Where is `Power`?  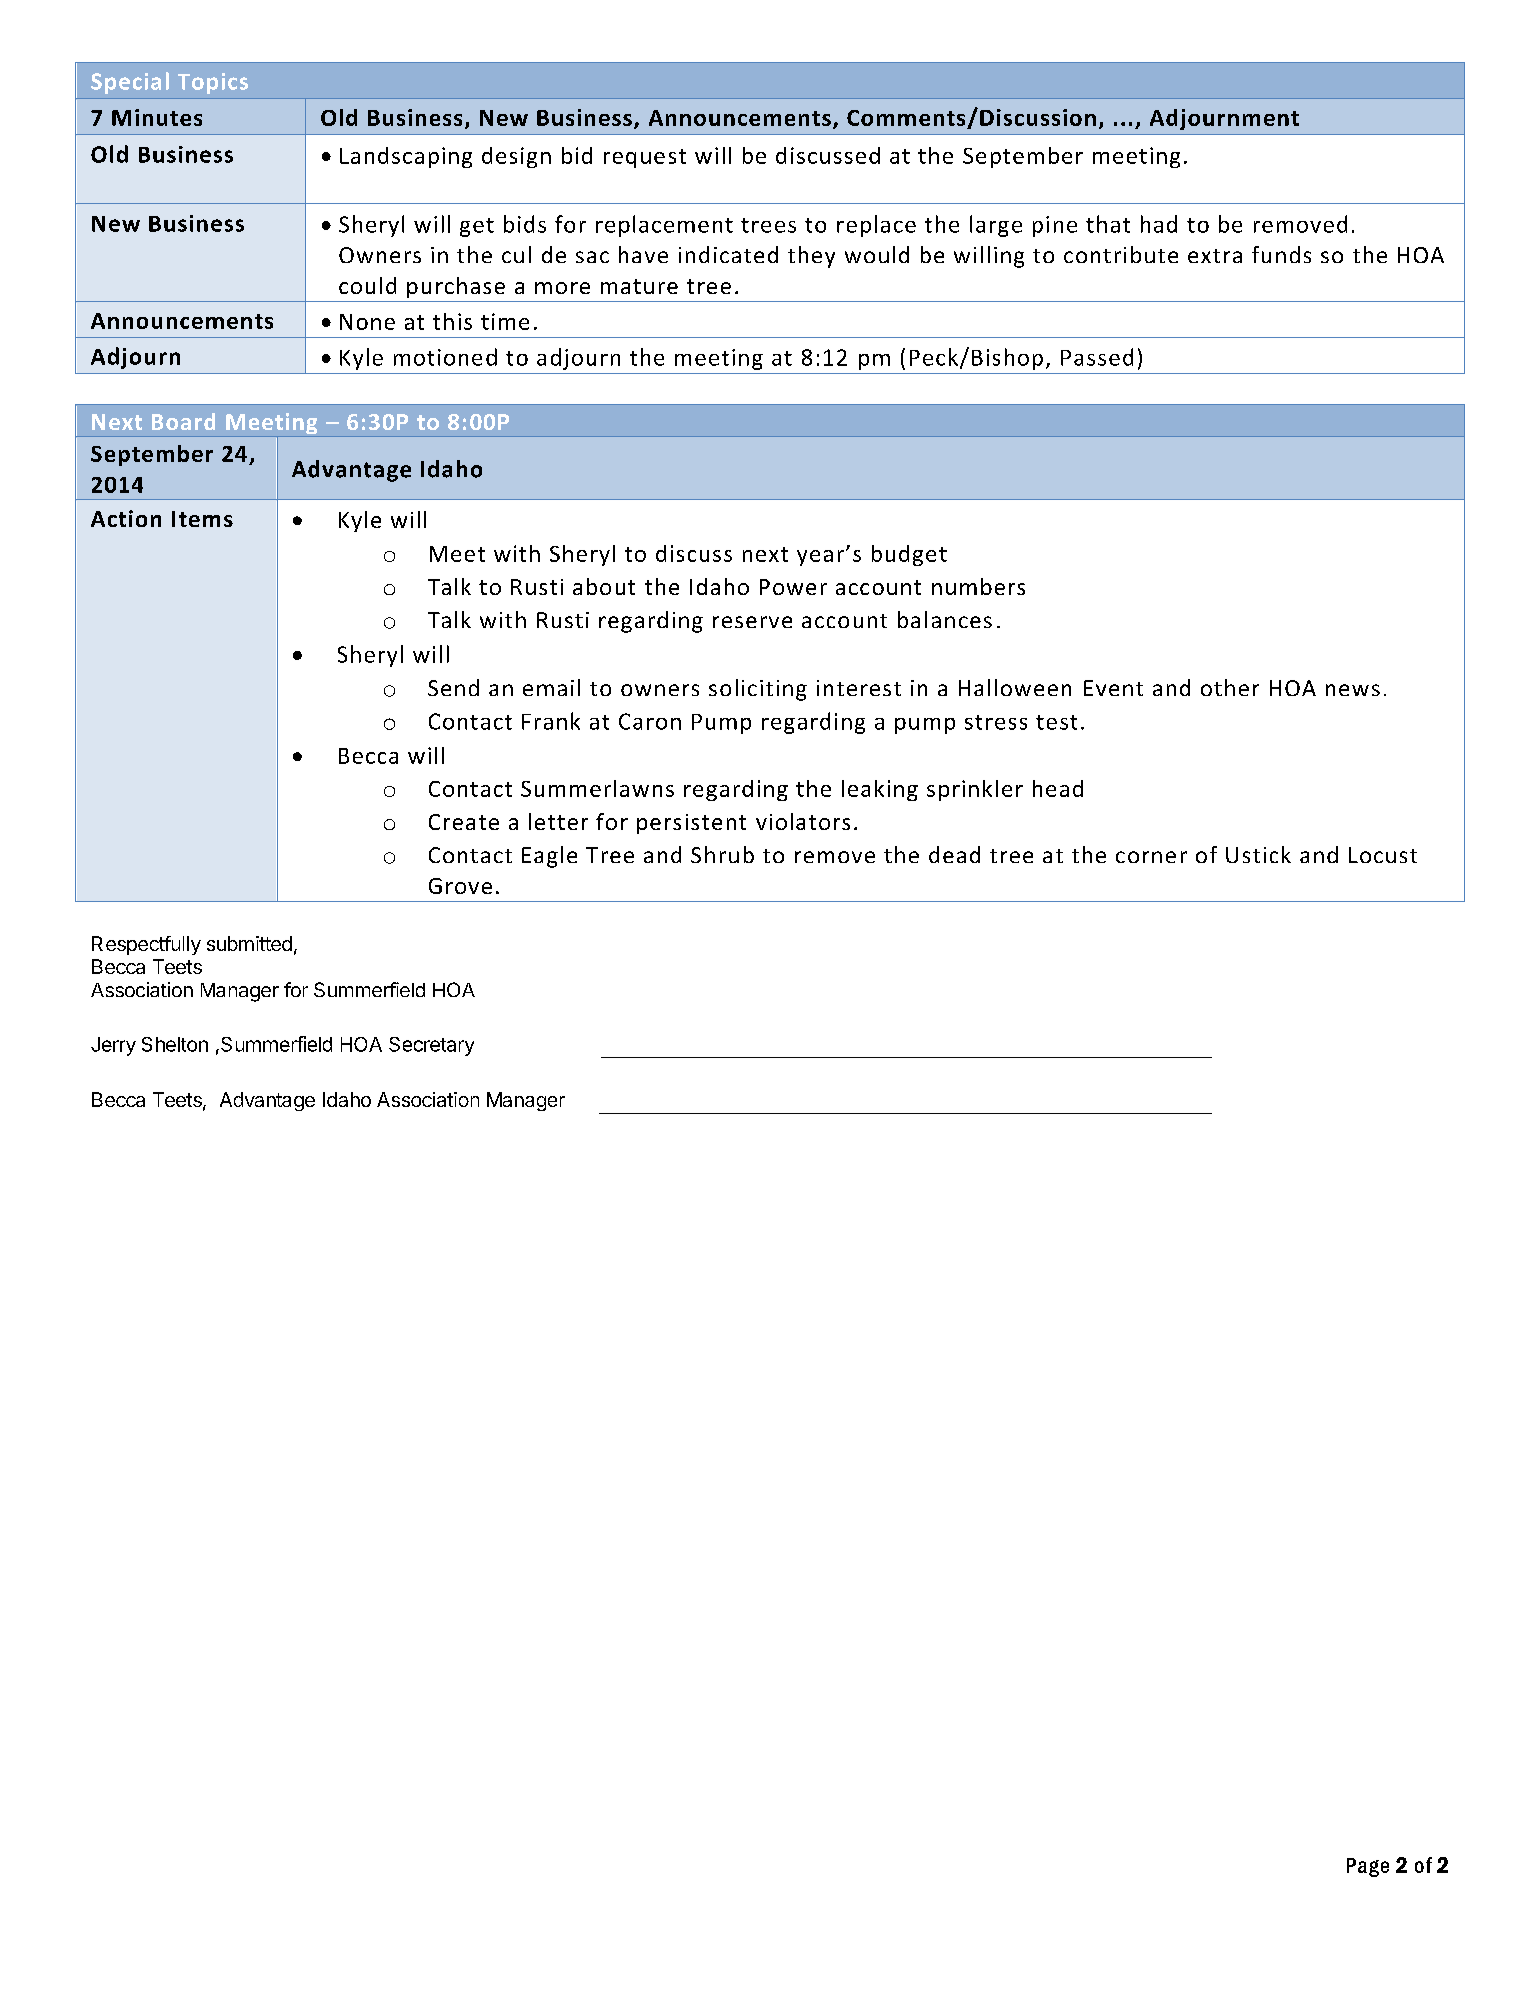 Power is located at coordinates (793, 587).
